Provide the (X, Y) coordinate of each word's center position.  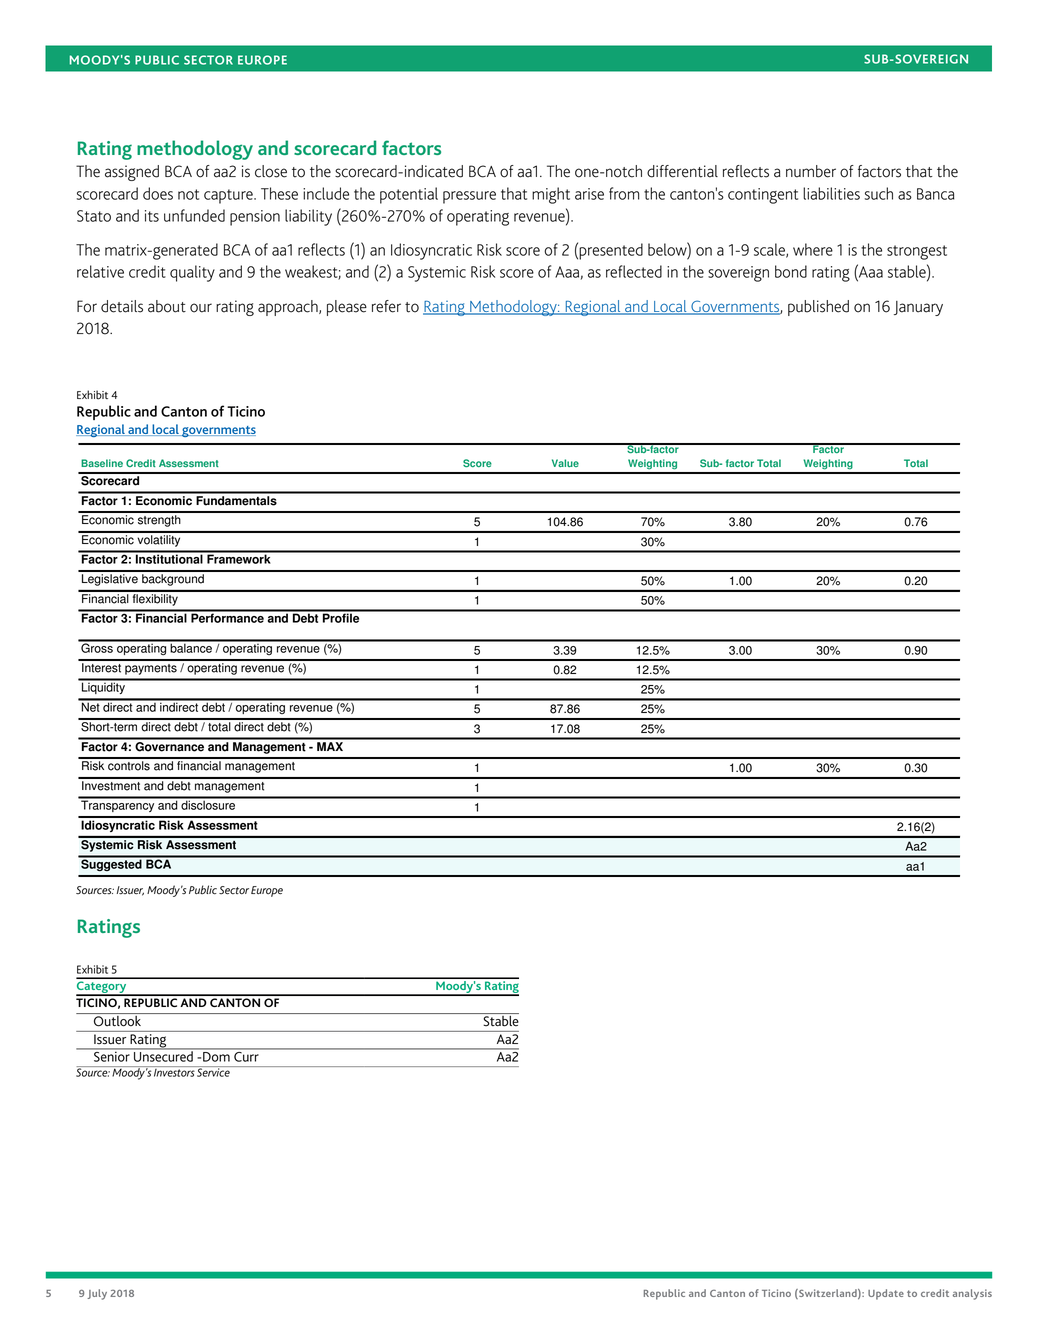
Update (886, 1294)
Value (565, 463)
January (918, 308)
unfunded (194, 215)
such (879, 193)
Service (213, 1071)
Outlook (117, 1020)
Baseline (102, 463)
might (551, 195)
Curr (246, 1055)
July (97, 1294)
